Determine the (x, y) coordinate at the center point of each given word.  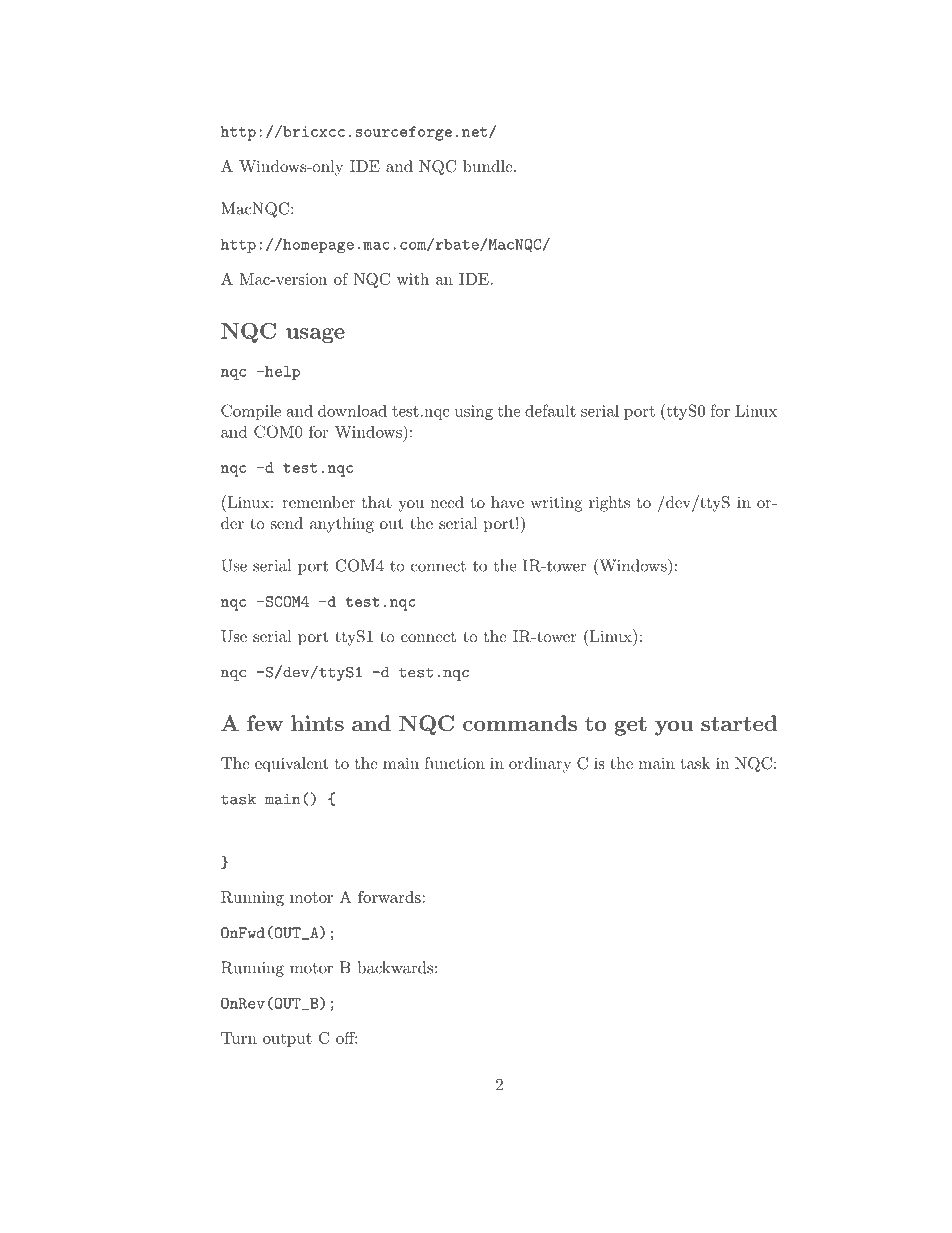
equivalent (291, 765)
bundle (489, 166)
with (413, 279)
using (474, 412)
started (739, 723)
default (550, 410)
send (287, 523)
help (281, 373)
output (287, 1040)
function (455, 763)
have (507, 502)
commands (520, 723)
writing (556, 504)
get (630, 726)
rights (609, 504)
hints (317, 723)
